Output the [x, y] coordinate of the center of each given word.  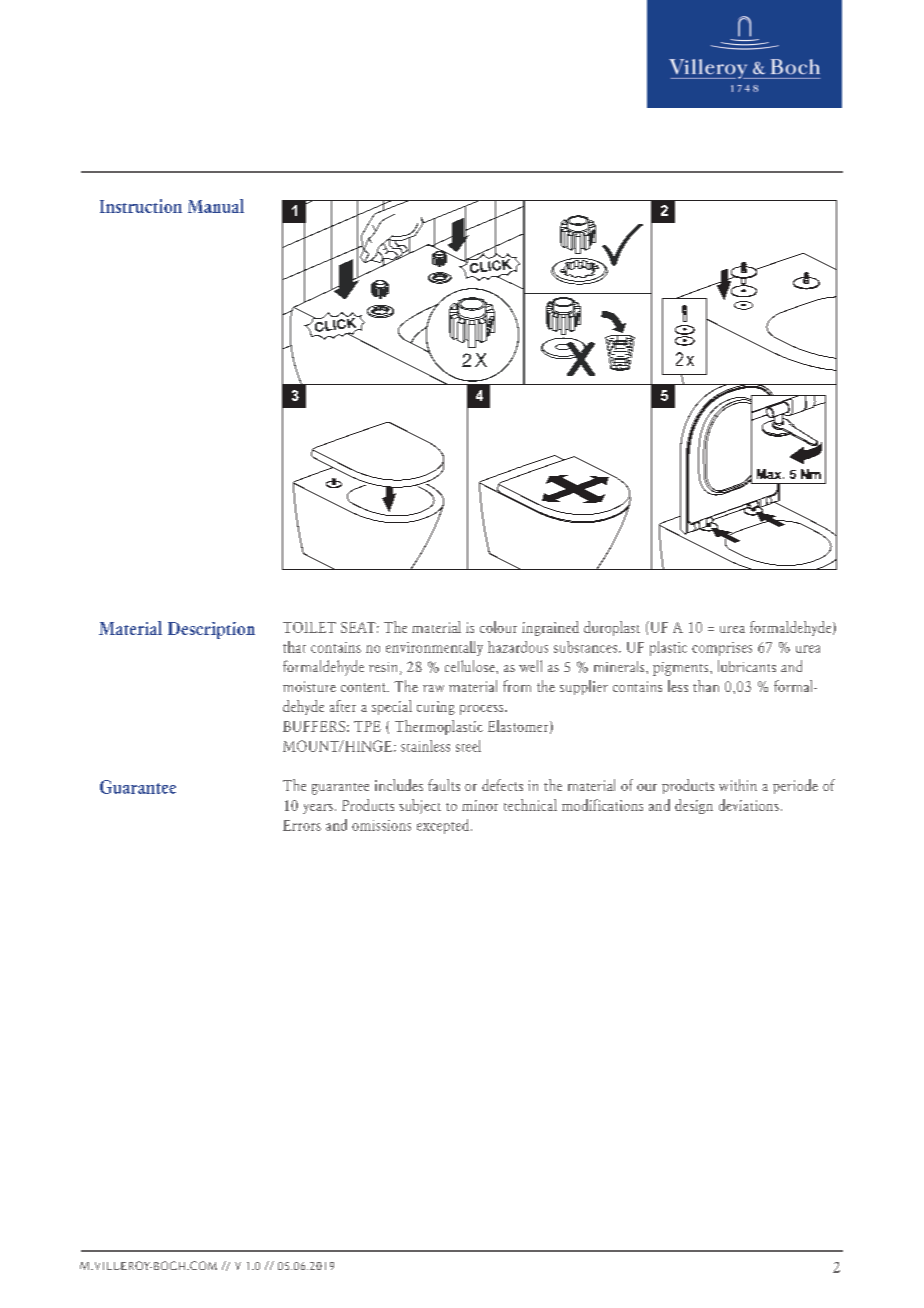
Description [211, 630]
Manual [216, 206]
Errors [302, 825]
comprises [722, 649]
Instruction [141, 206]
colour [498, 627]
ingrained [550, 628]
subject [420, 806]
